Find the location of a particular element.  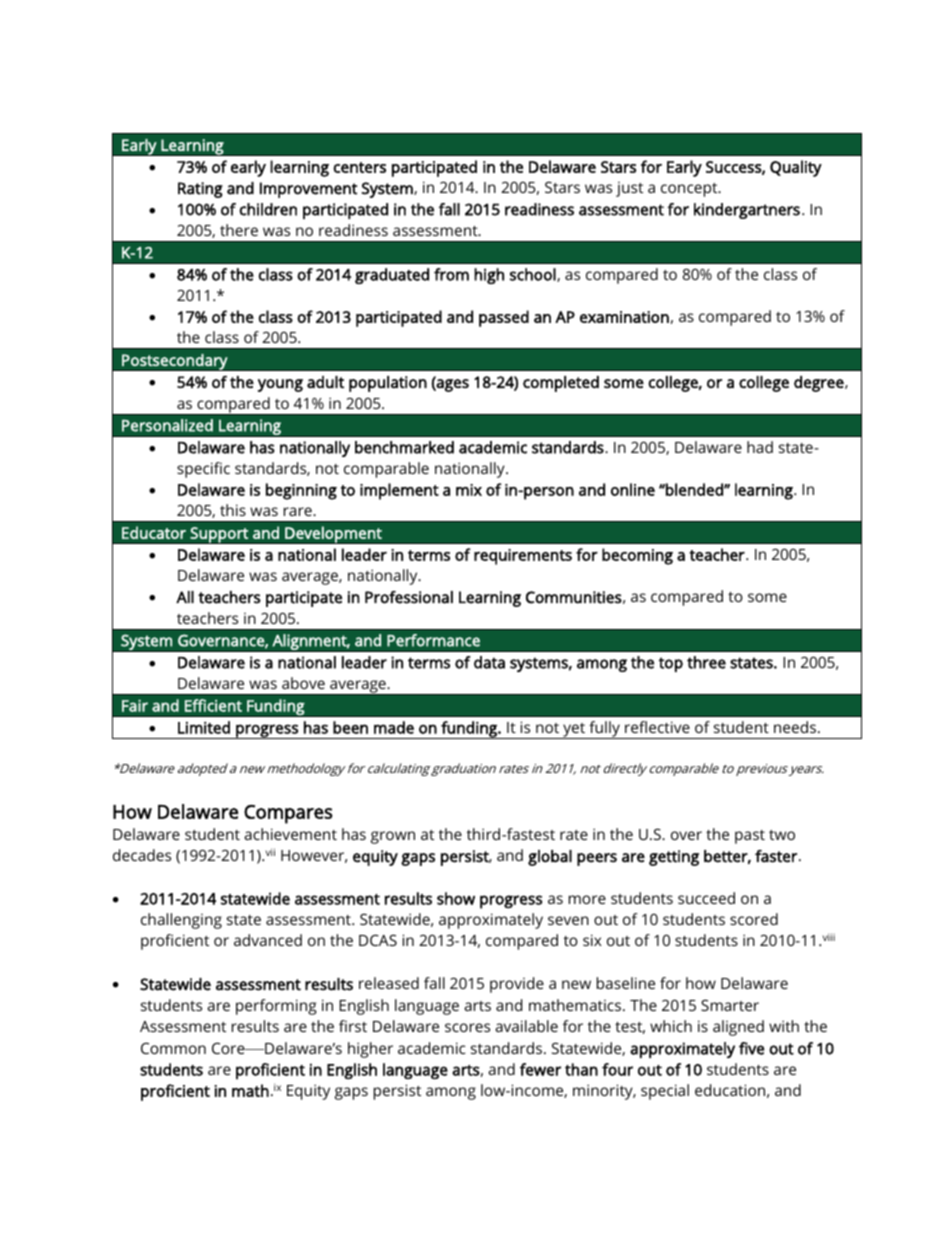

Performance is located at coordinates (433, 640).
